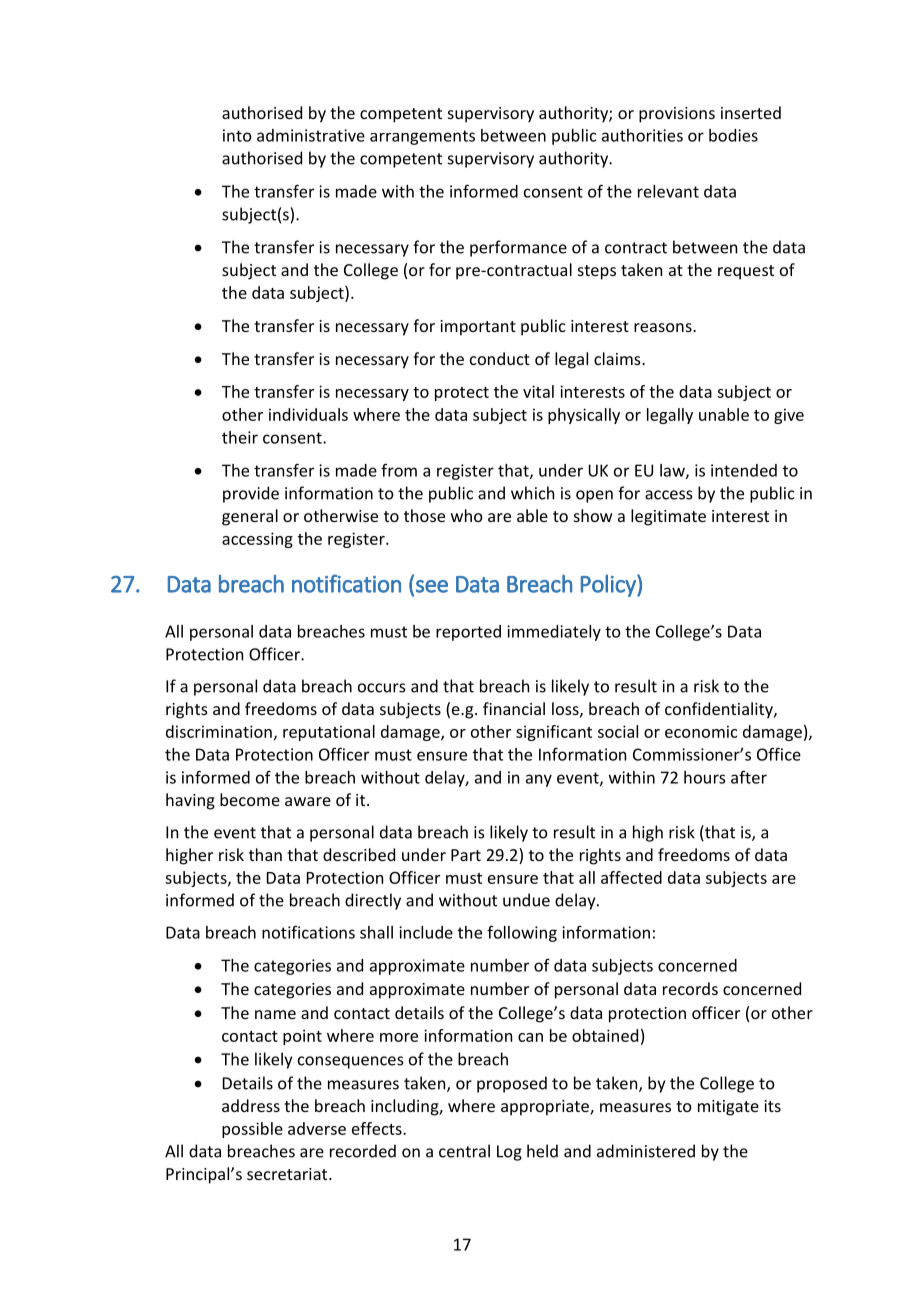  I want to click on confidentiality, so click(720, 710).
